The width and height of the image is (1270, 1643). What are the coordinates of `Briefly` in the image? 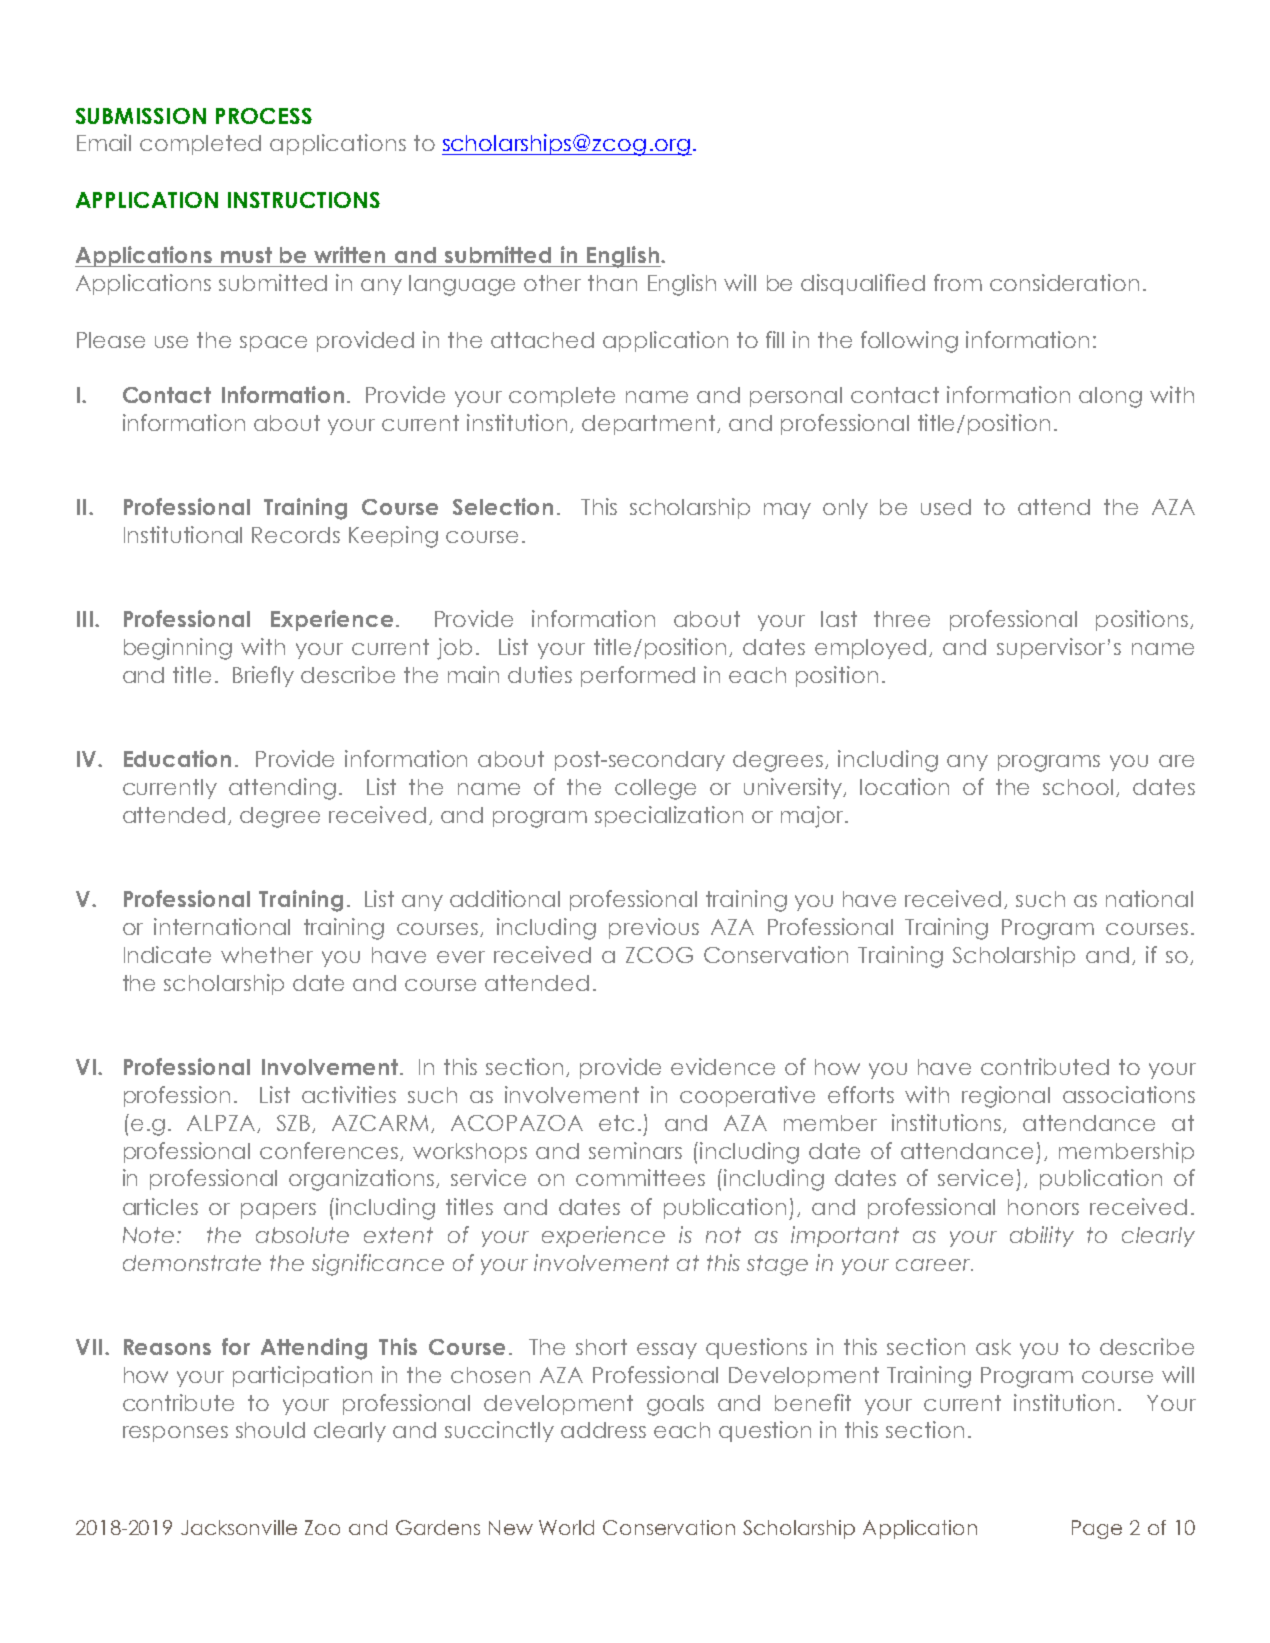 It's located at (263, 676).
